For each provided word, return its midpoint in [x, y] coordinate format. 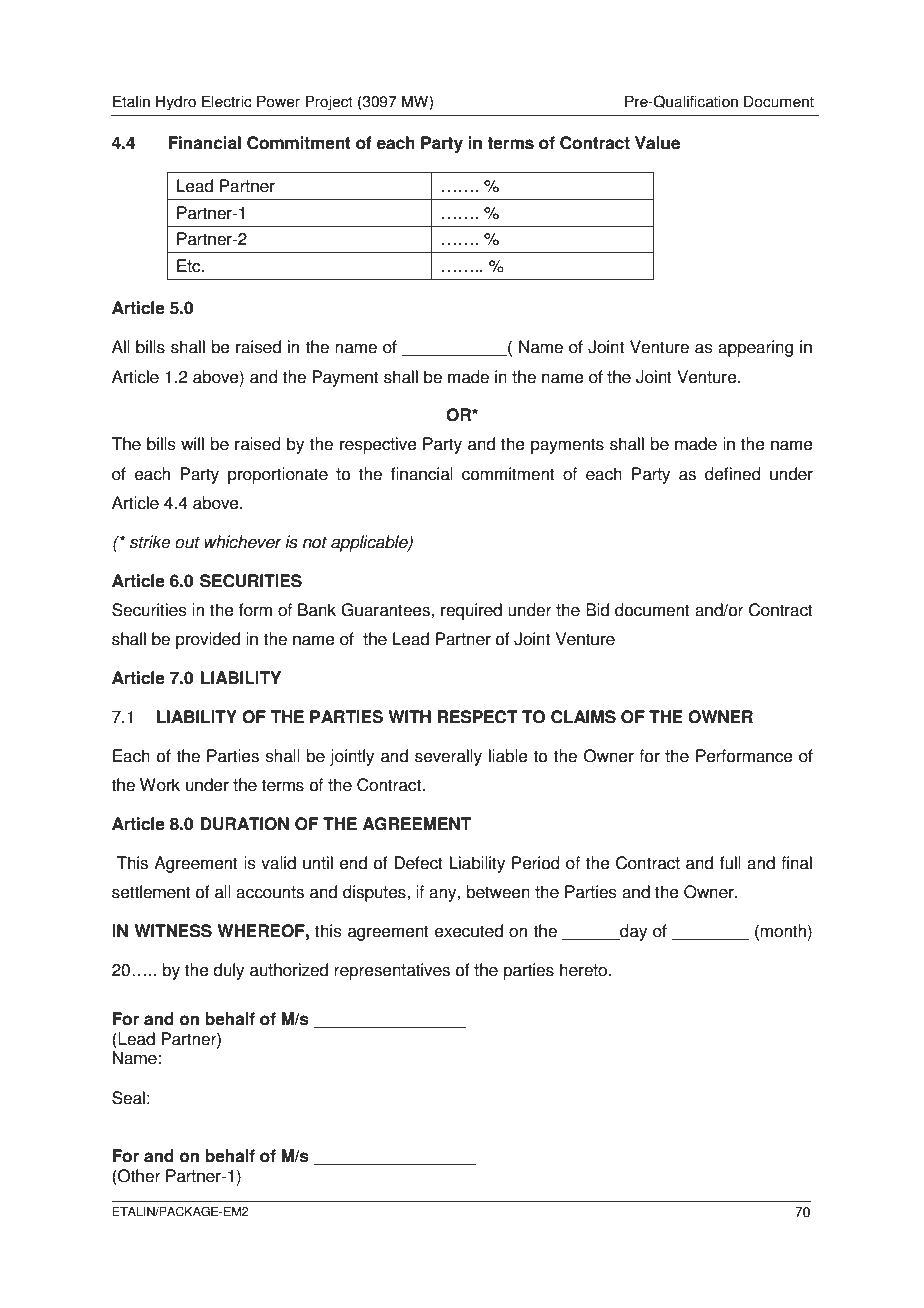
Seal [128, 1098]
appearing [755, 348]
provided [208, 640]
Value [657, 143]
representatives [392, 971]
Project [329, 103]
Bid [597, 610]
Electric [227, 101]
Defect [418, 863]
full [730, 863]
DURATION [245, 824]
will [192, 443]
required [471, 611]
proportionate [278, 475]
